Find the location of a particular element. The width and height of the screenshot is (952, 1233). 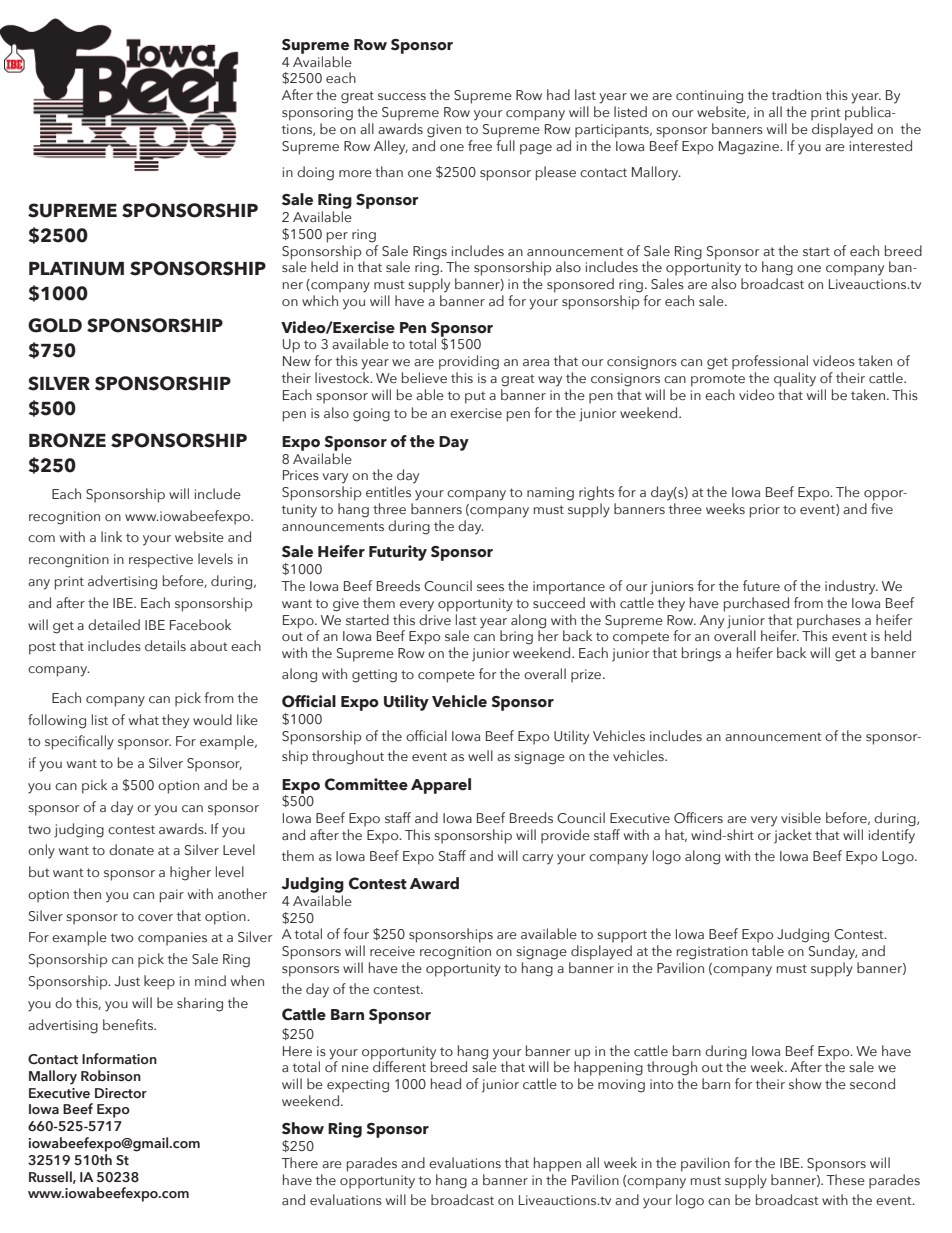

entitles is located at coordinates (388, 492).
